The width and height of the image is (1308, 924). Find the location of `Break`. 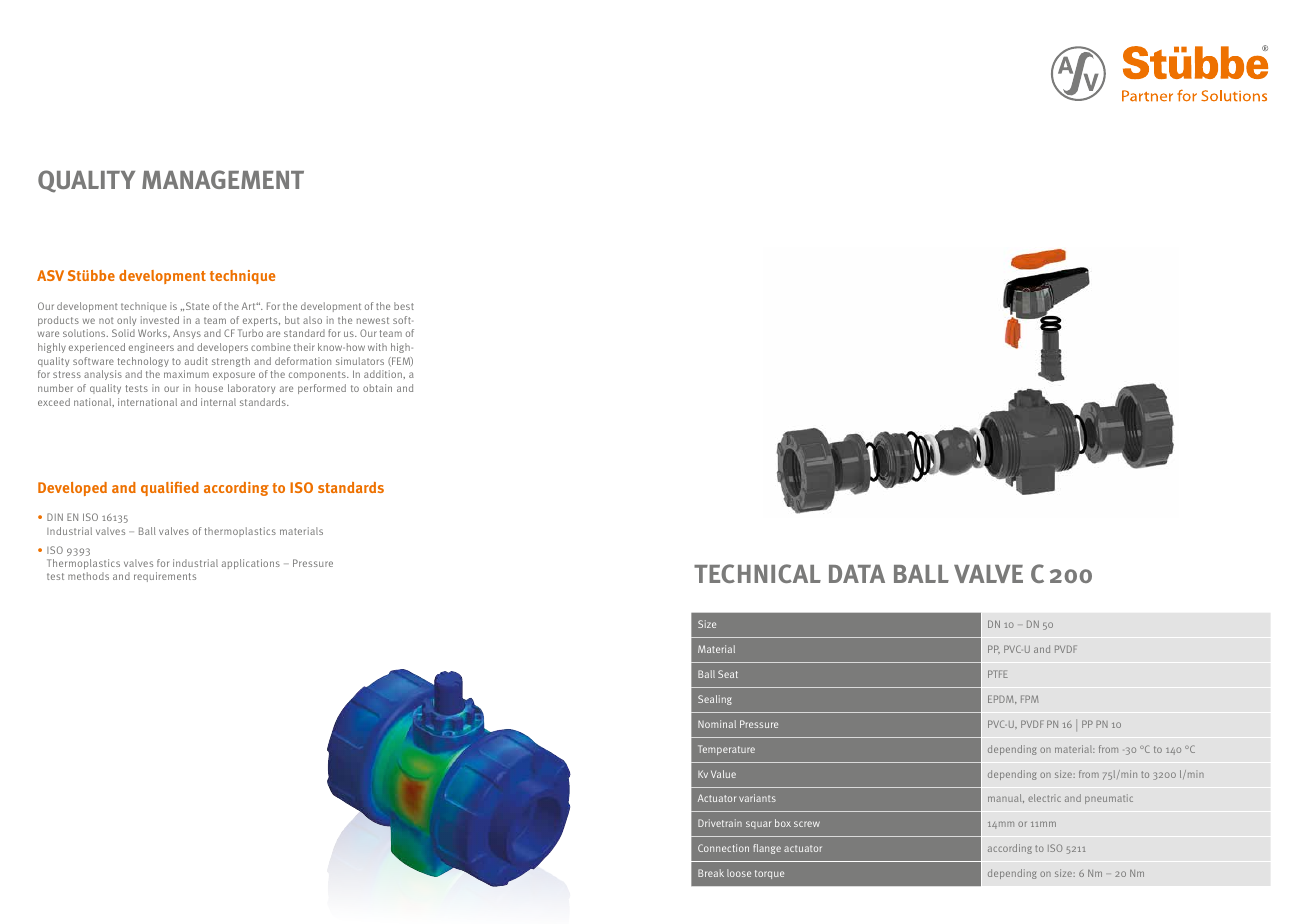

Break is located at coordinates (711, 873).
